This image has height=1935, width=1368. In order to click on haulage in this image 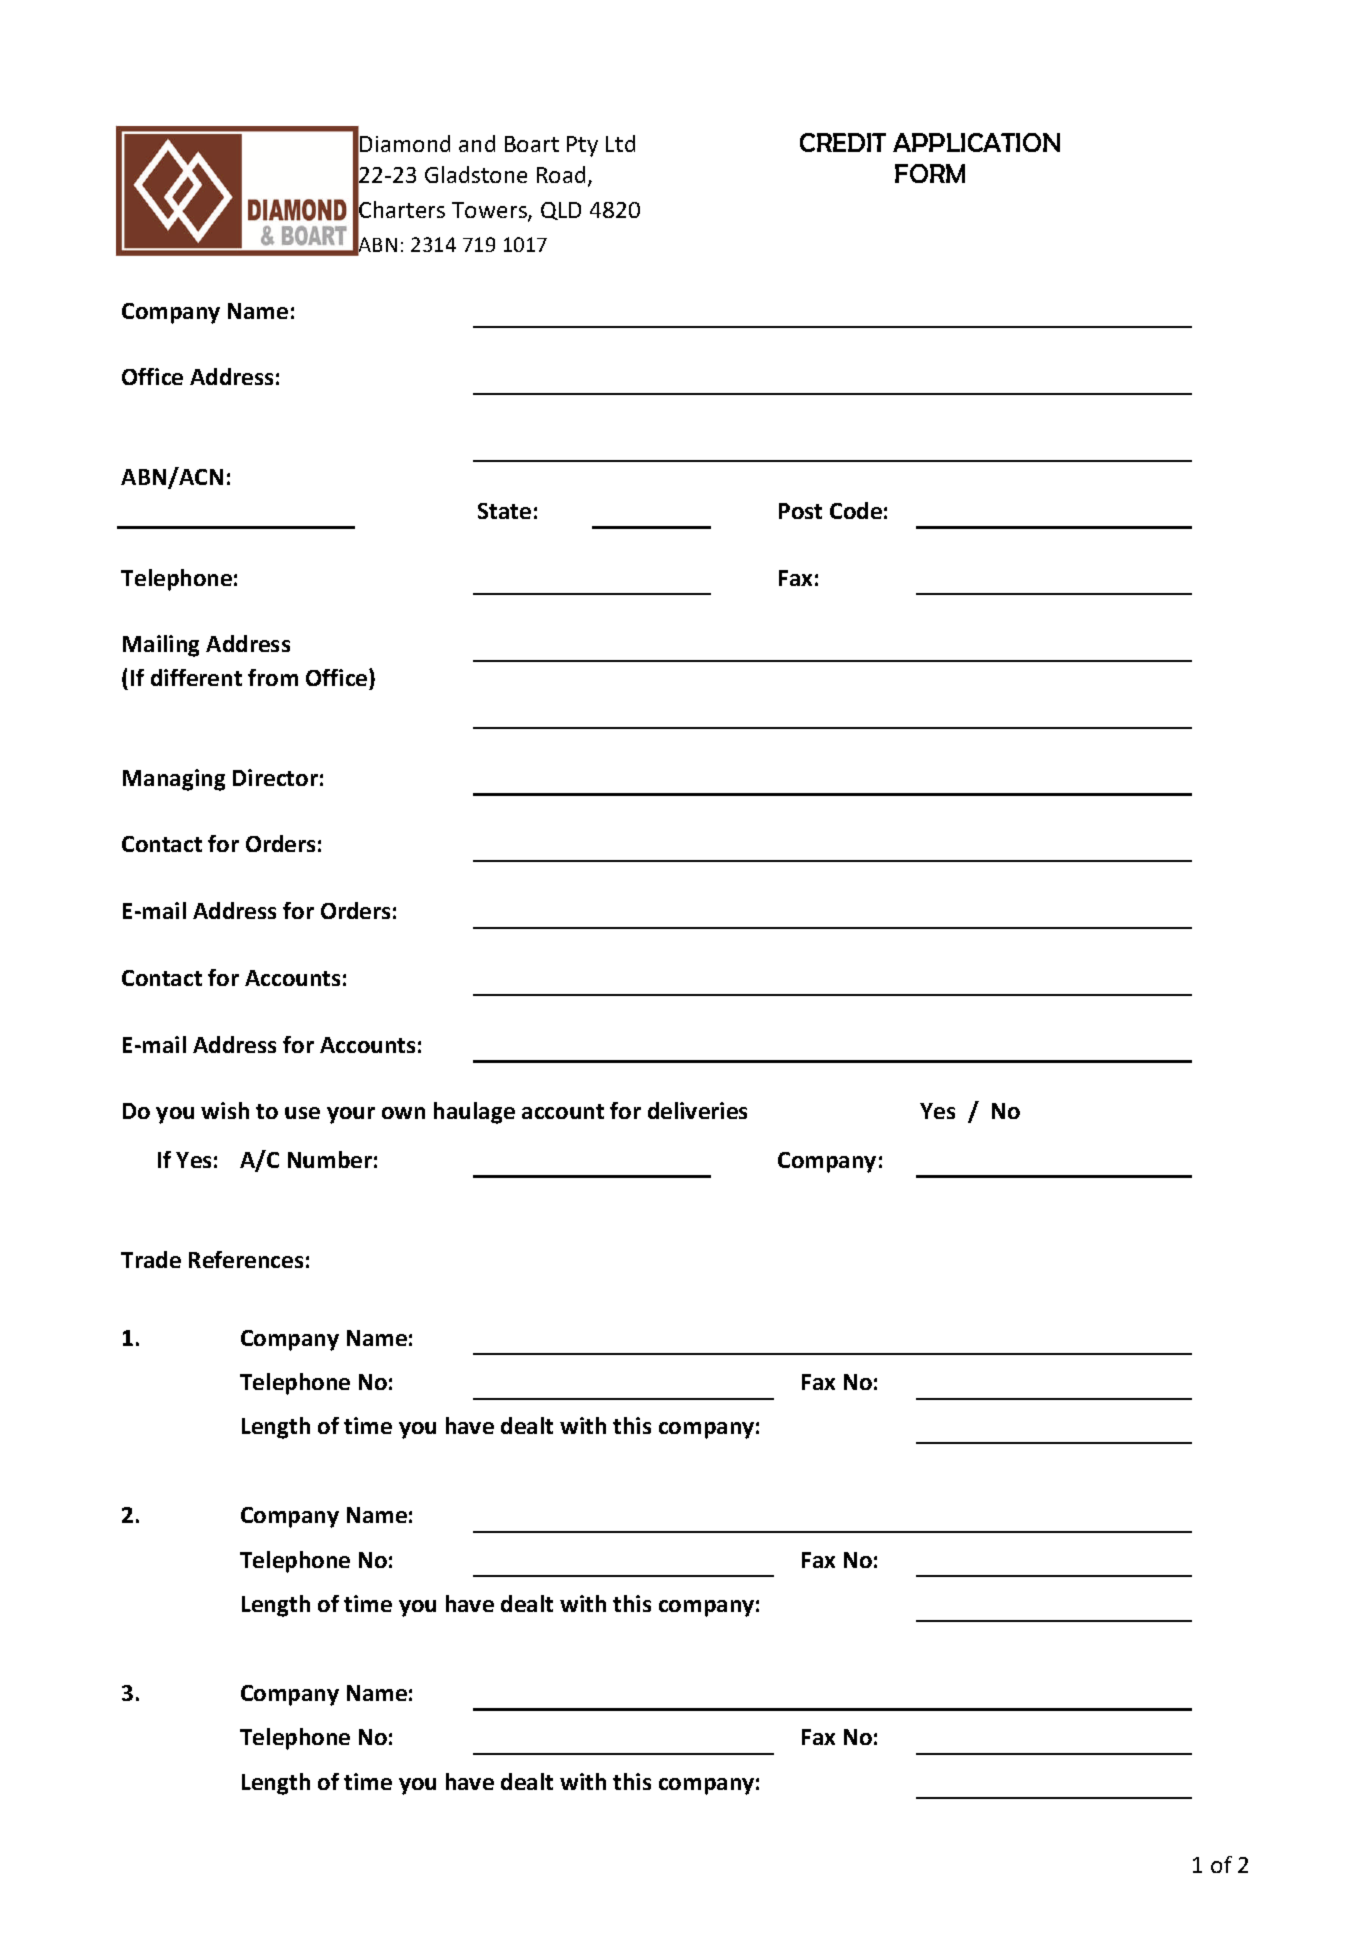, I will do `click(474, 1113)`.
